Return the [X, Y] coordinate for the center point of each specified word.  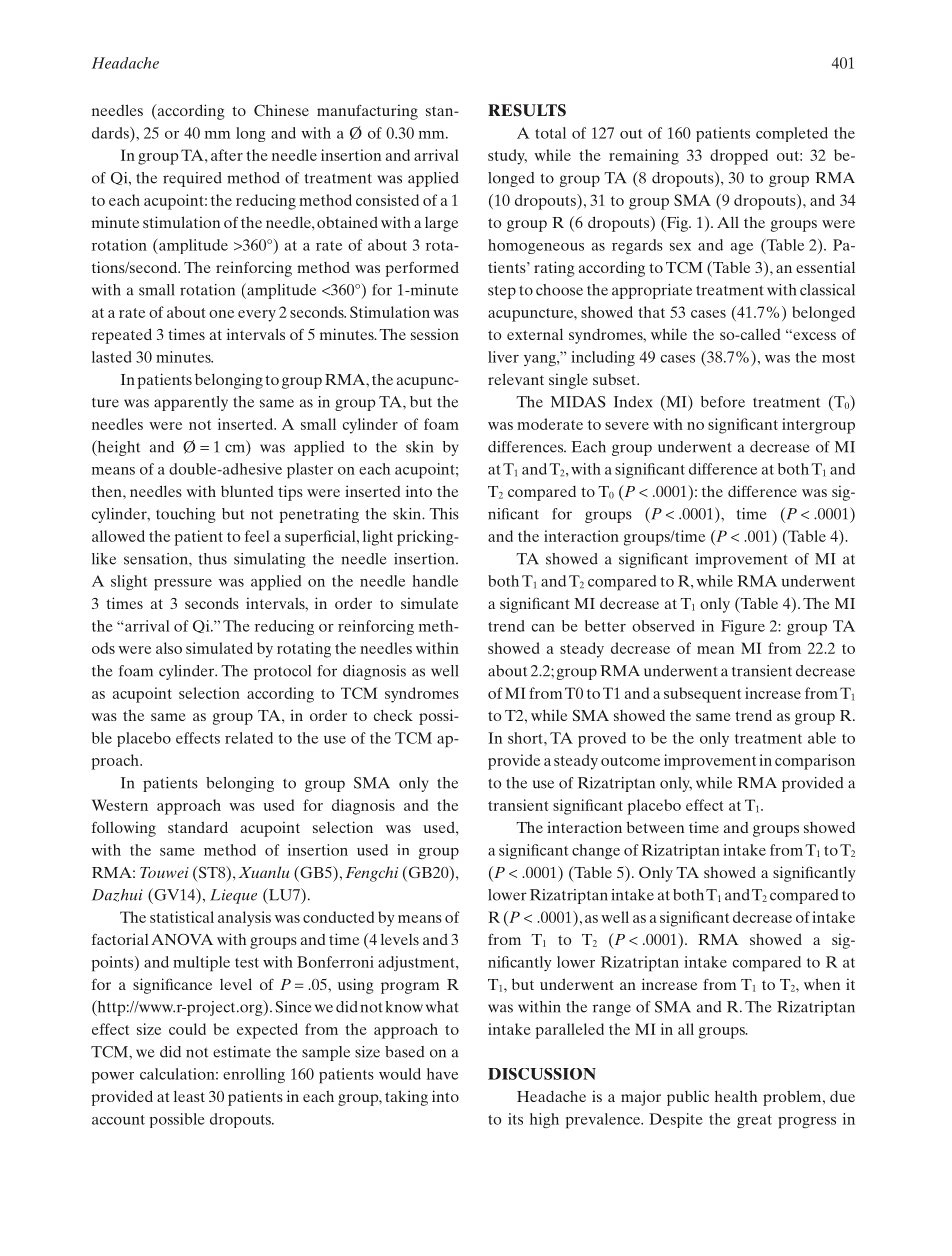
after [227, 155]
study [507, 157]
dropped [739, 157]
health [736, 1096]
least [189, 1096]
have [442, 1074]
